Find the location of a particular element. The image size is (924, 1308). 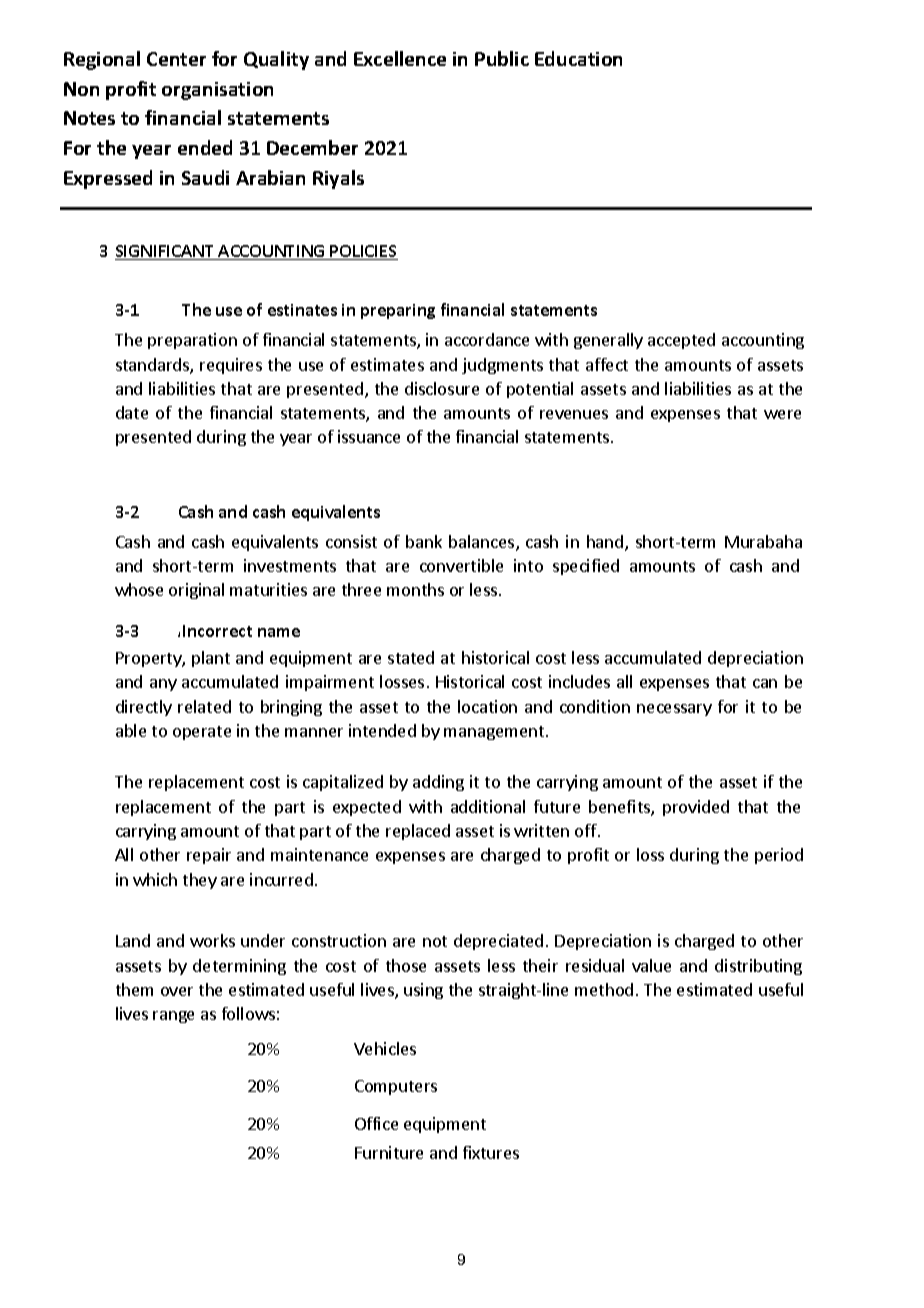

Education is located at coordinates (578, 58).
